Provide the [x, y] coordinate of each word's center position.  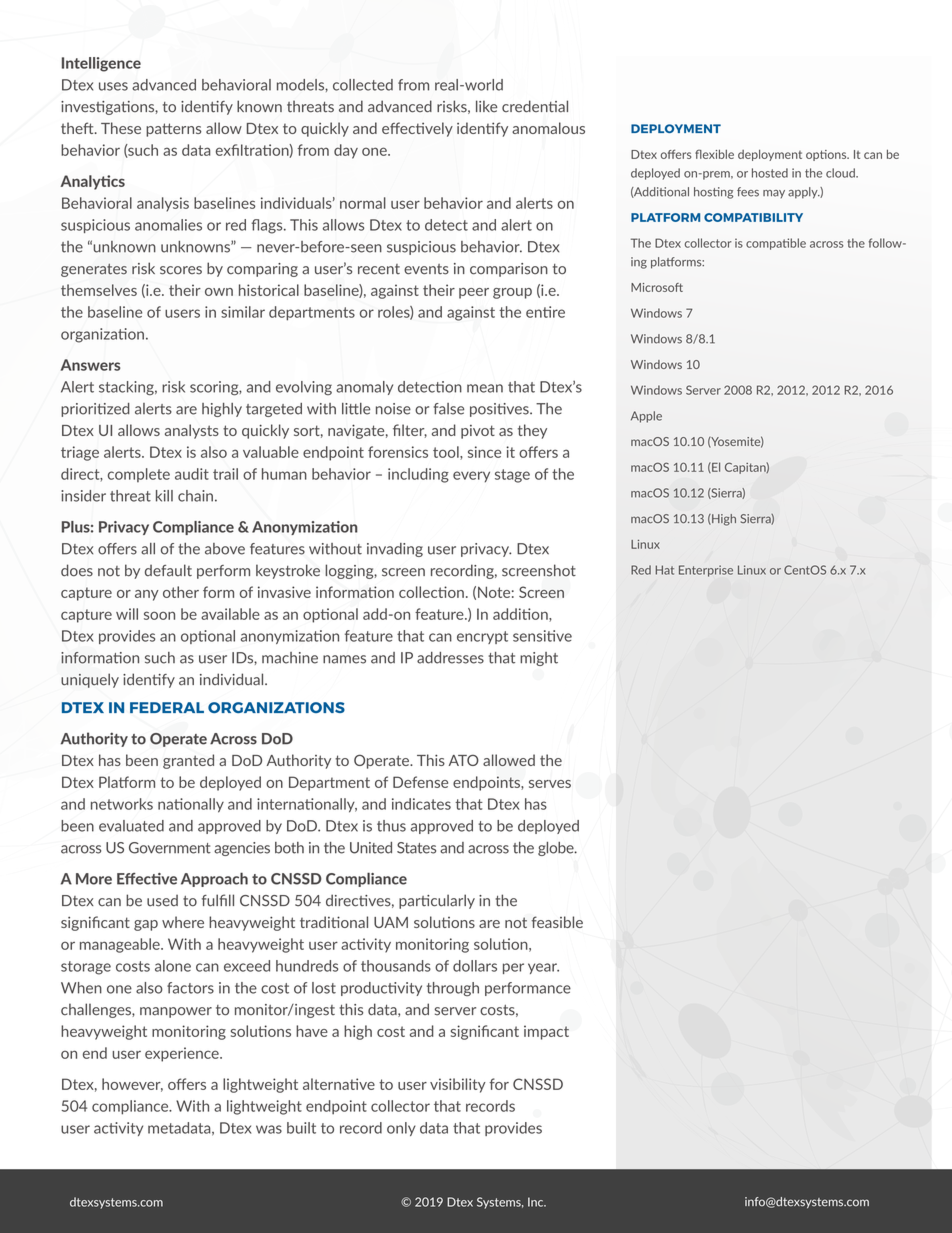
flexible [714, 154]
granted [188, 761]
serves [550, 784]
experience [183, 1054]
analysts [192, 431]
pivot [478, 432]
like [486, 106]
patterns [173, 130]
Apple [646, 417]
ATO [464, 760]
